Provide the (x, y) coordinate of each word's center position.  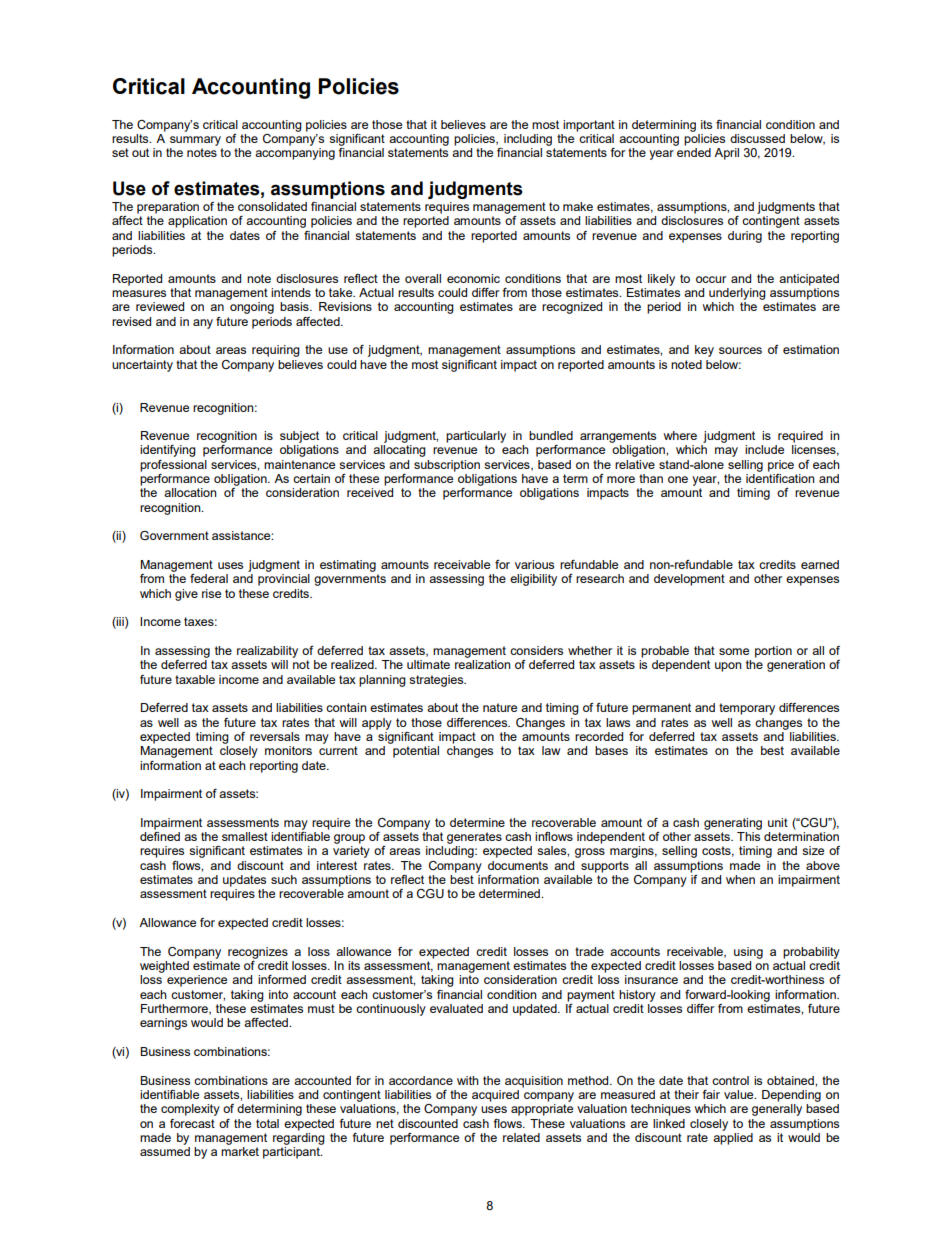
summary (195, 141)
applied (733, 1137)
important (589, 126)
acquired (495, 1096)
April (726, 154)
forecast (192, 1123)
